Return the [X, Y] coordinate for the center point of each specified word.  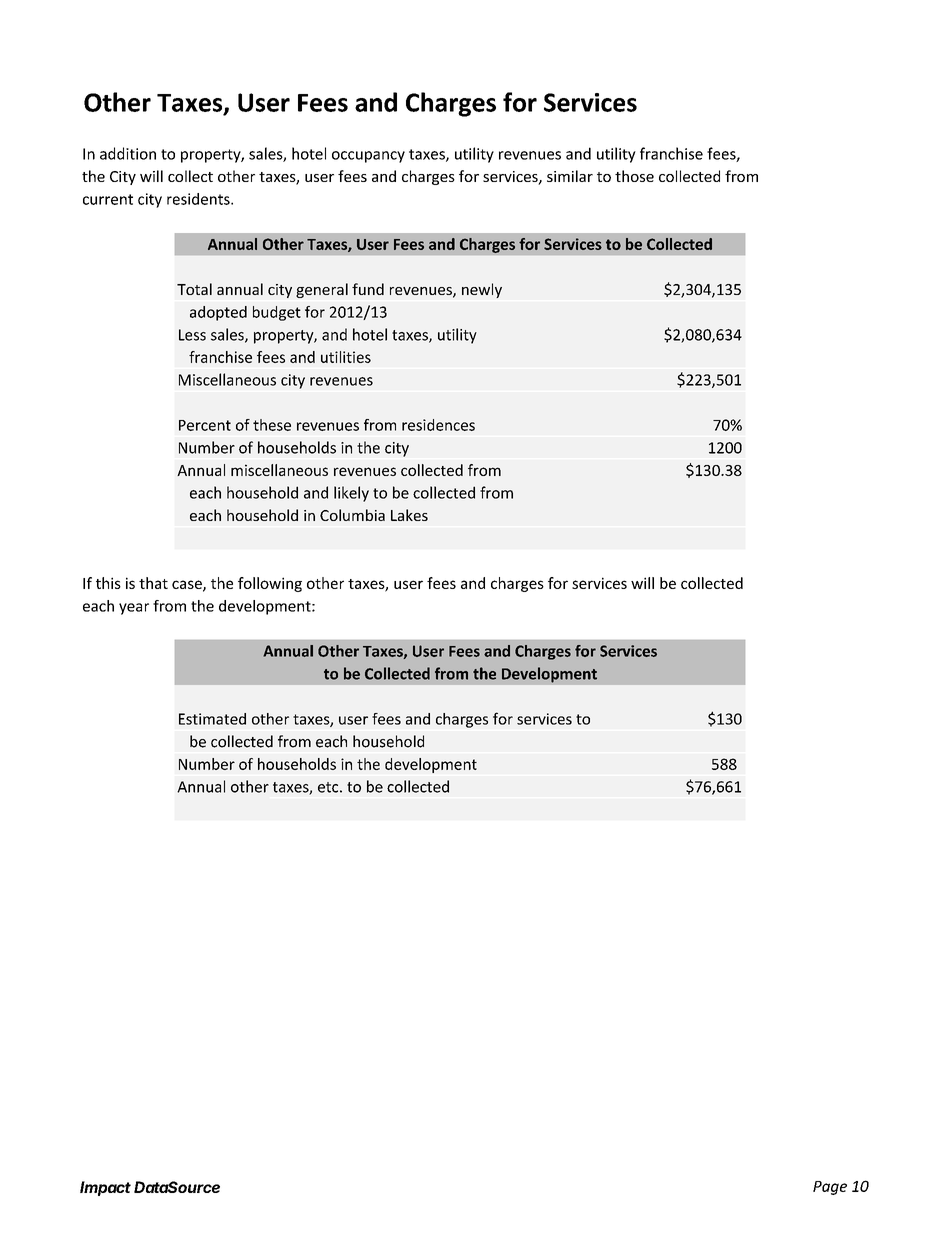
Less [192, 335]
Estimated [212, 719]
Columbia [352, 515]
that [153, 583]
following [270, 584]
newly [482, 290]
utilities [346, 357]
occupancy [368, 157]
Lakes [409, 515]
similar [570, 176]
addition [128, 153]
